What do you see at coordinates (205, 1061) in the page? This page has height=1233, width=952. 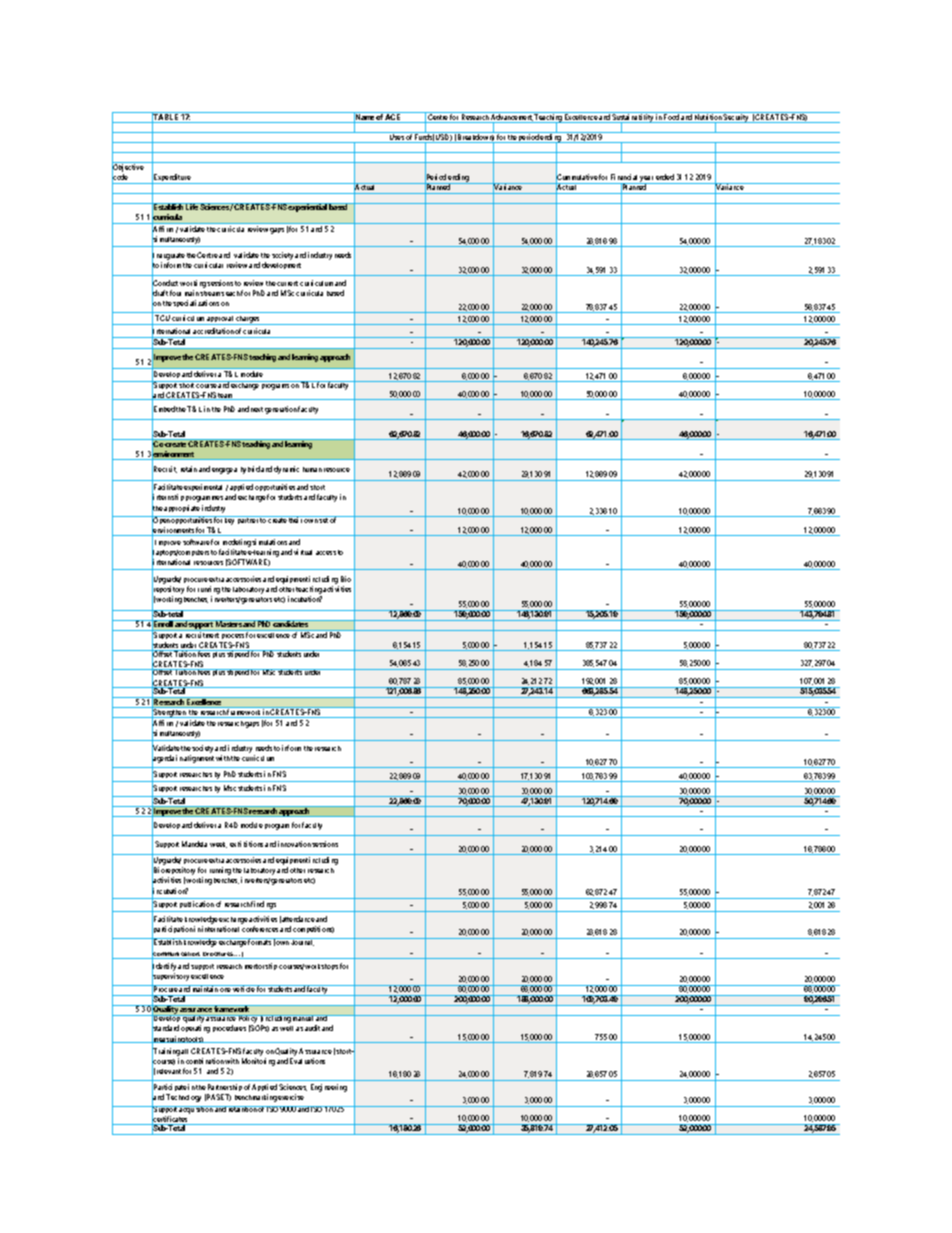 I see `combination` at bounding box center [205, 1061].
